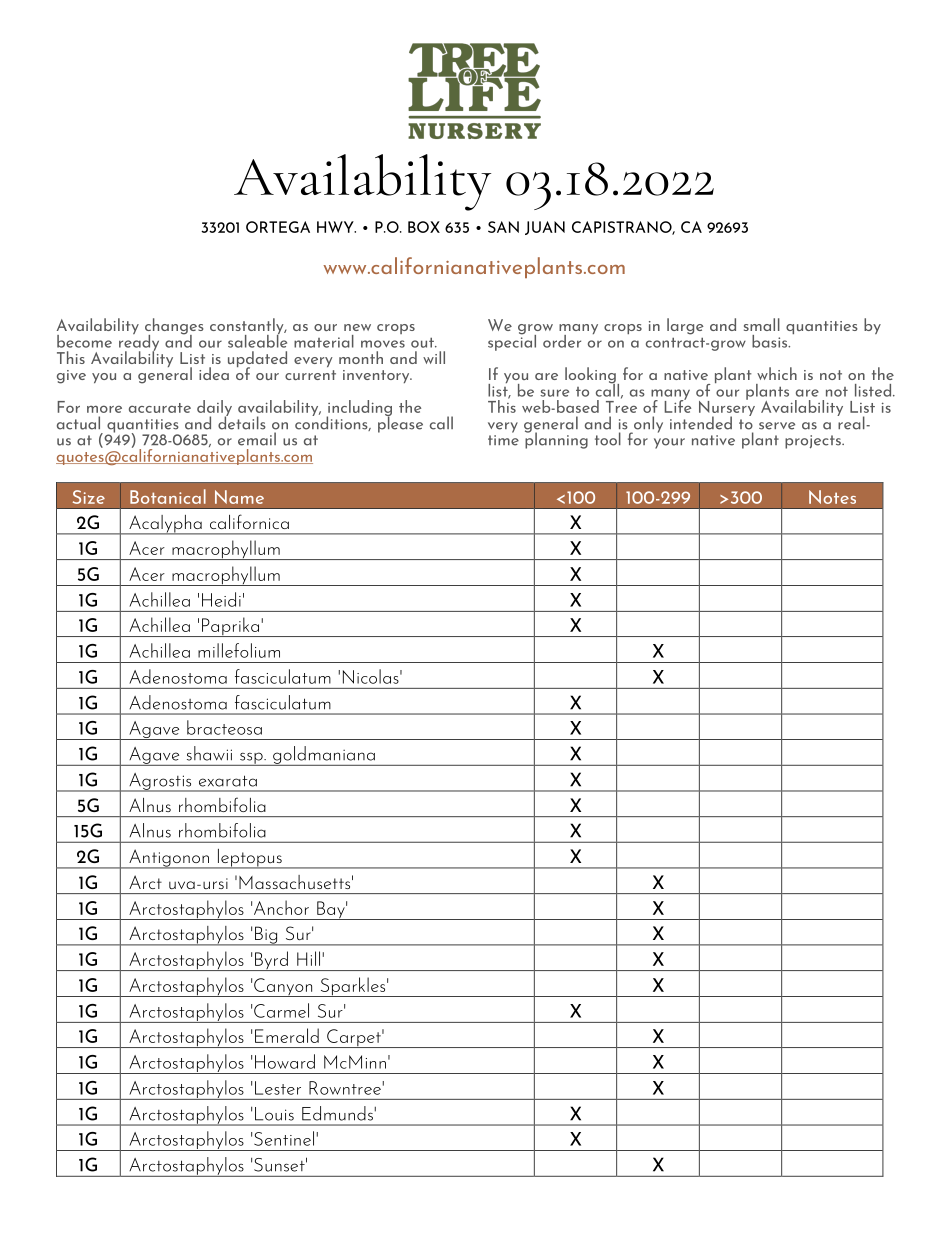 The image size is (952, 1233). Describe the element at coordinates (424, 227) in the image. I see `BOX` at that location.
